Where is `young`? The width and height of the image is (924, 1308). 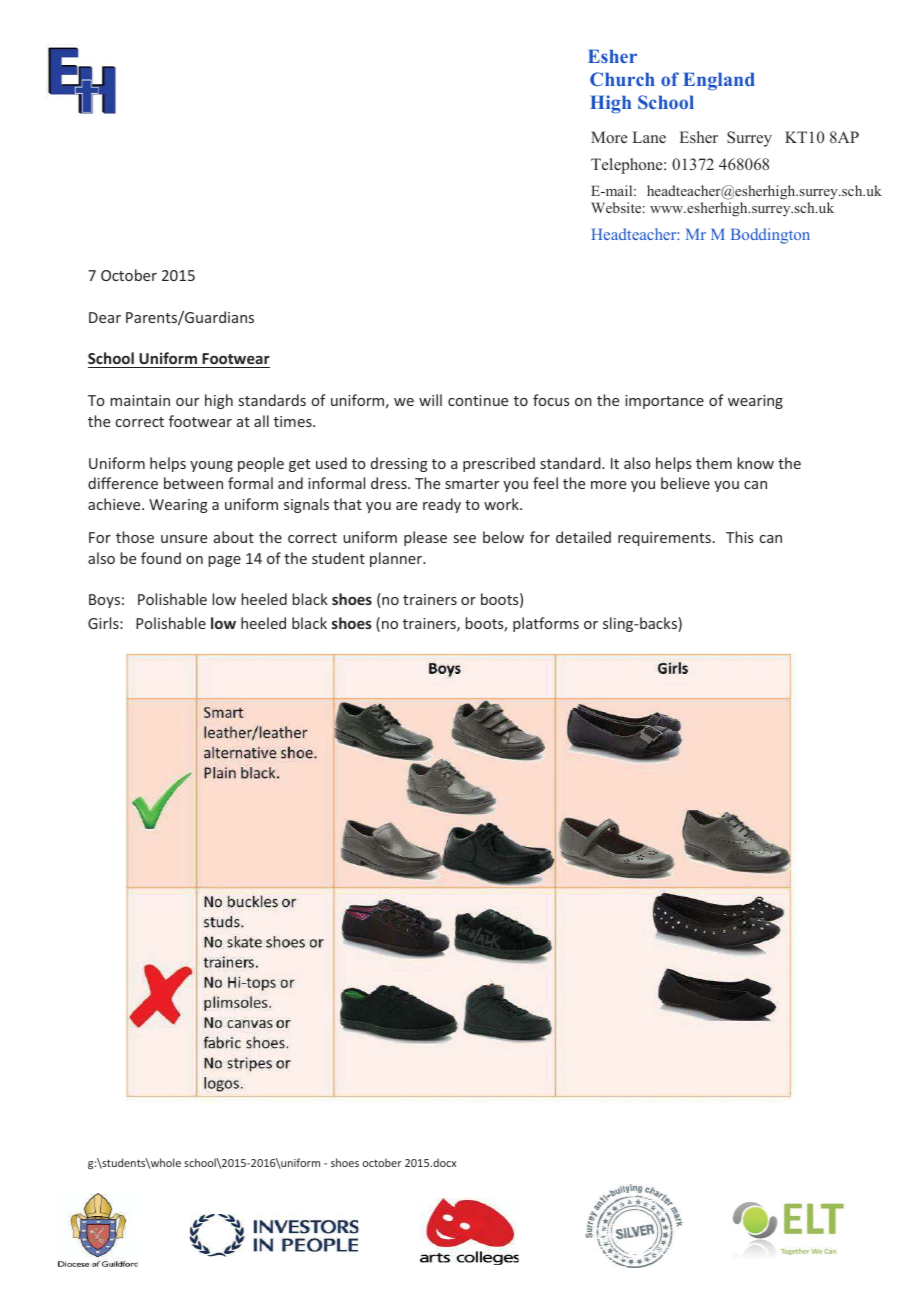
young is located at coordinates (211, 466).
